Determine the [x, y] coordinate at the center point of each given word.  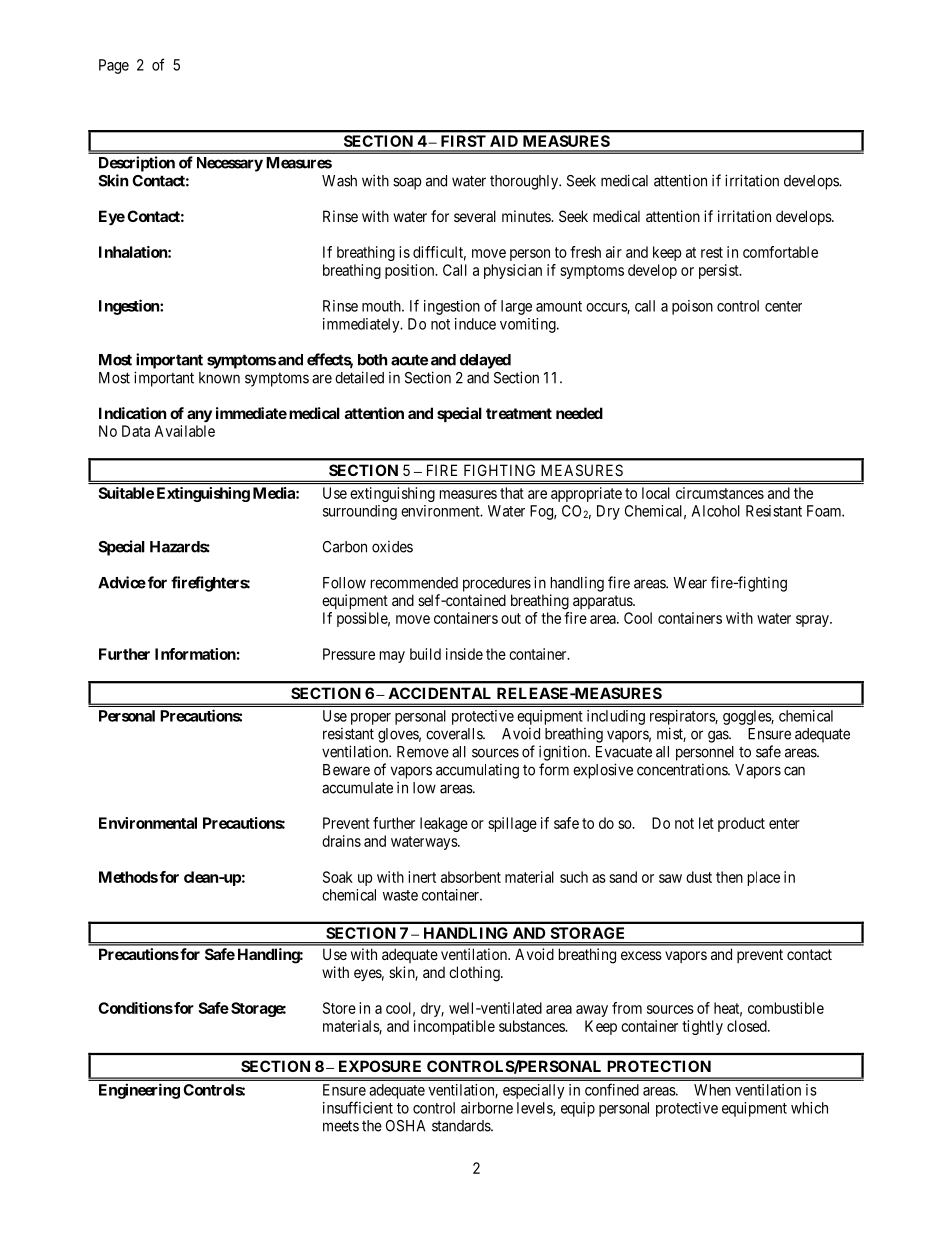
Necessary [230, 164]
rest [712, 252]
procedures [497, 584]
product [741, 824]
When [712, 1090]
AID [504, 141]
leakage [444, 824]
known [219, 378]
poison [692, 307]
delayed [485, 361]
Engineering [139, 1091]
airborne [487, 1108]
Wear [690, 583]
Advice [122, 582]
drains [341, 841]
